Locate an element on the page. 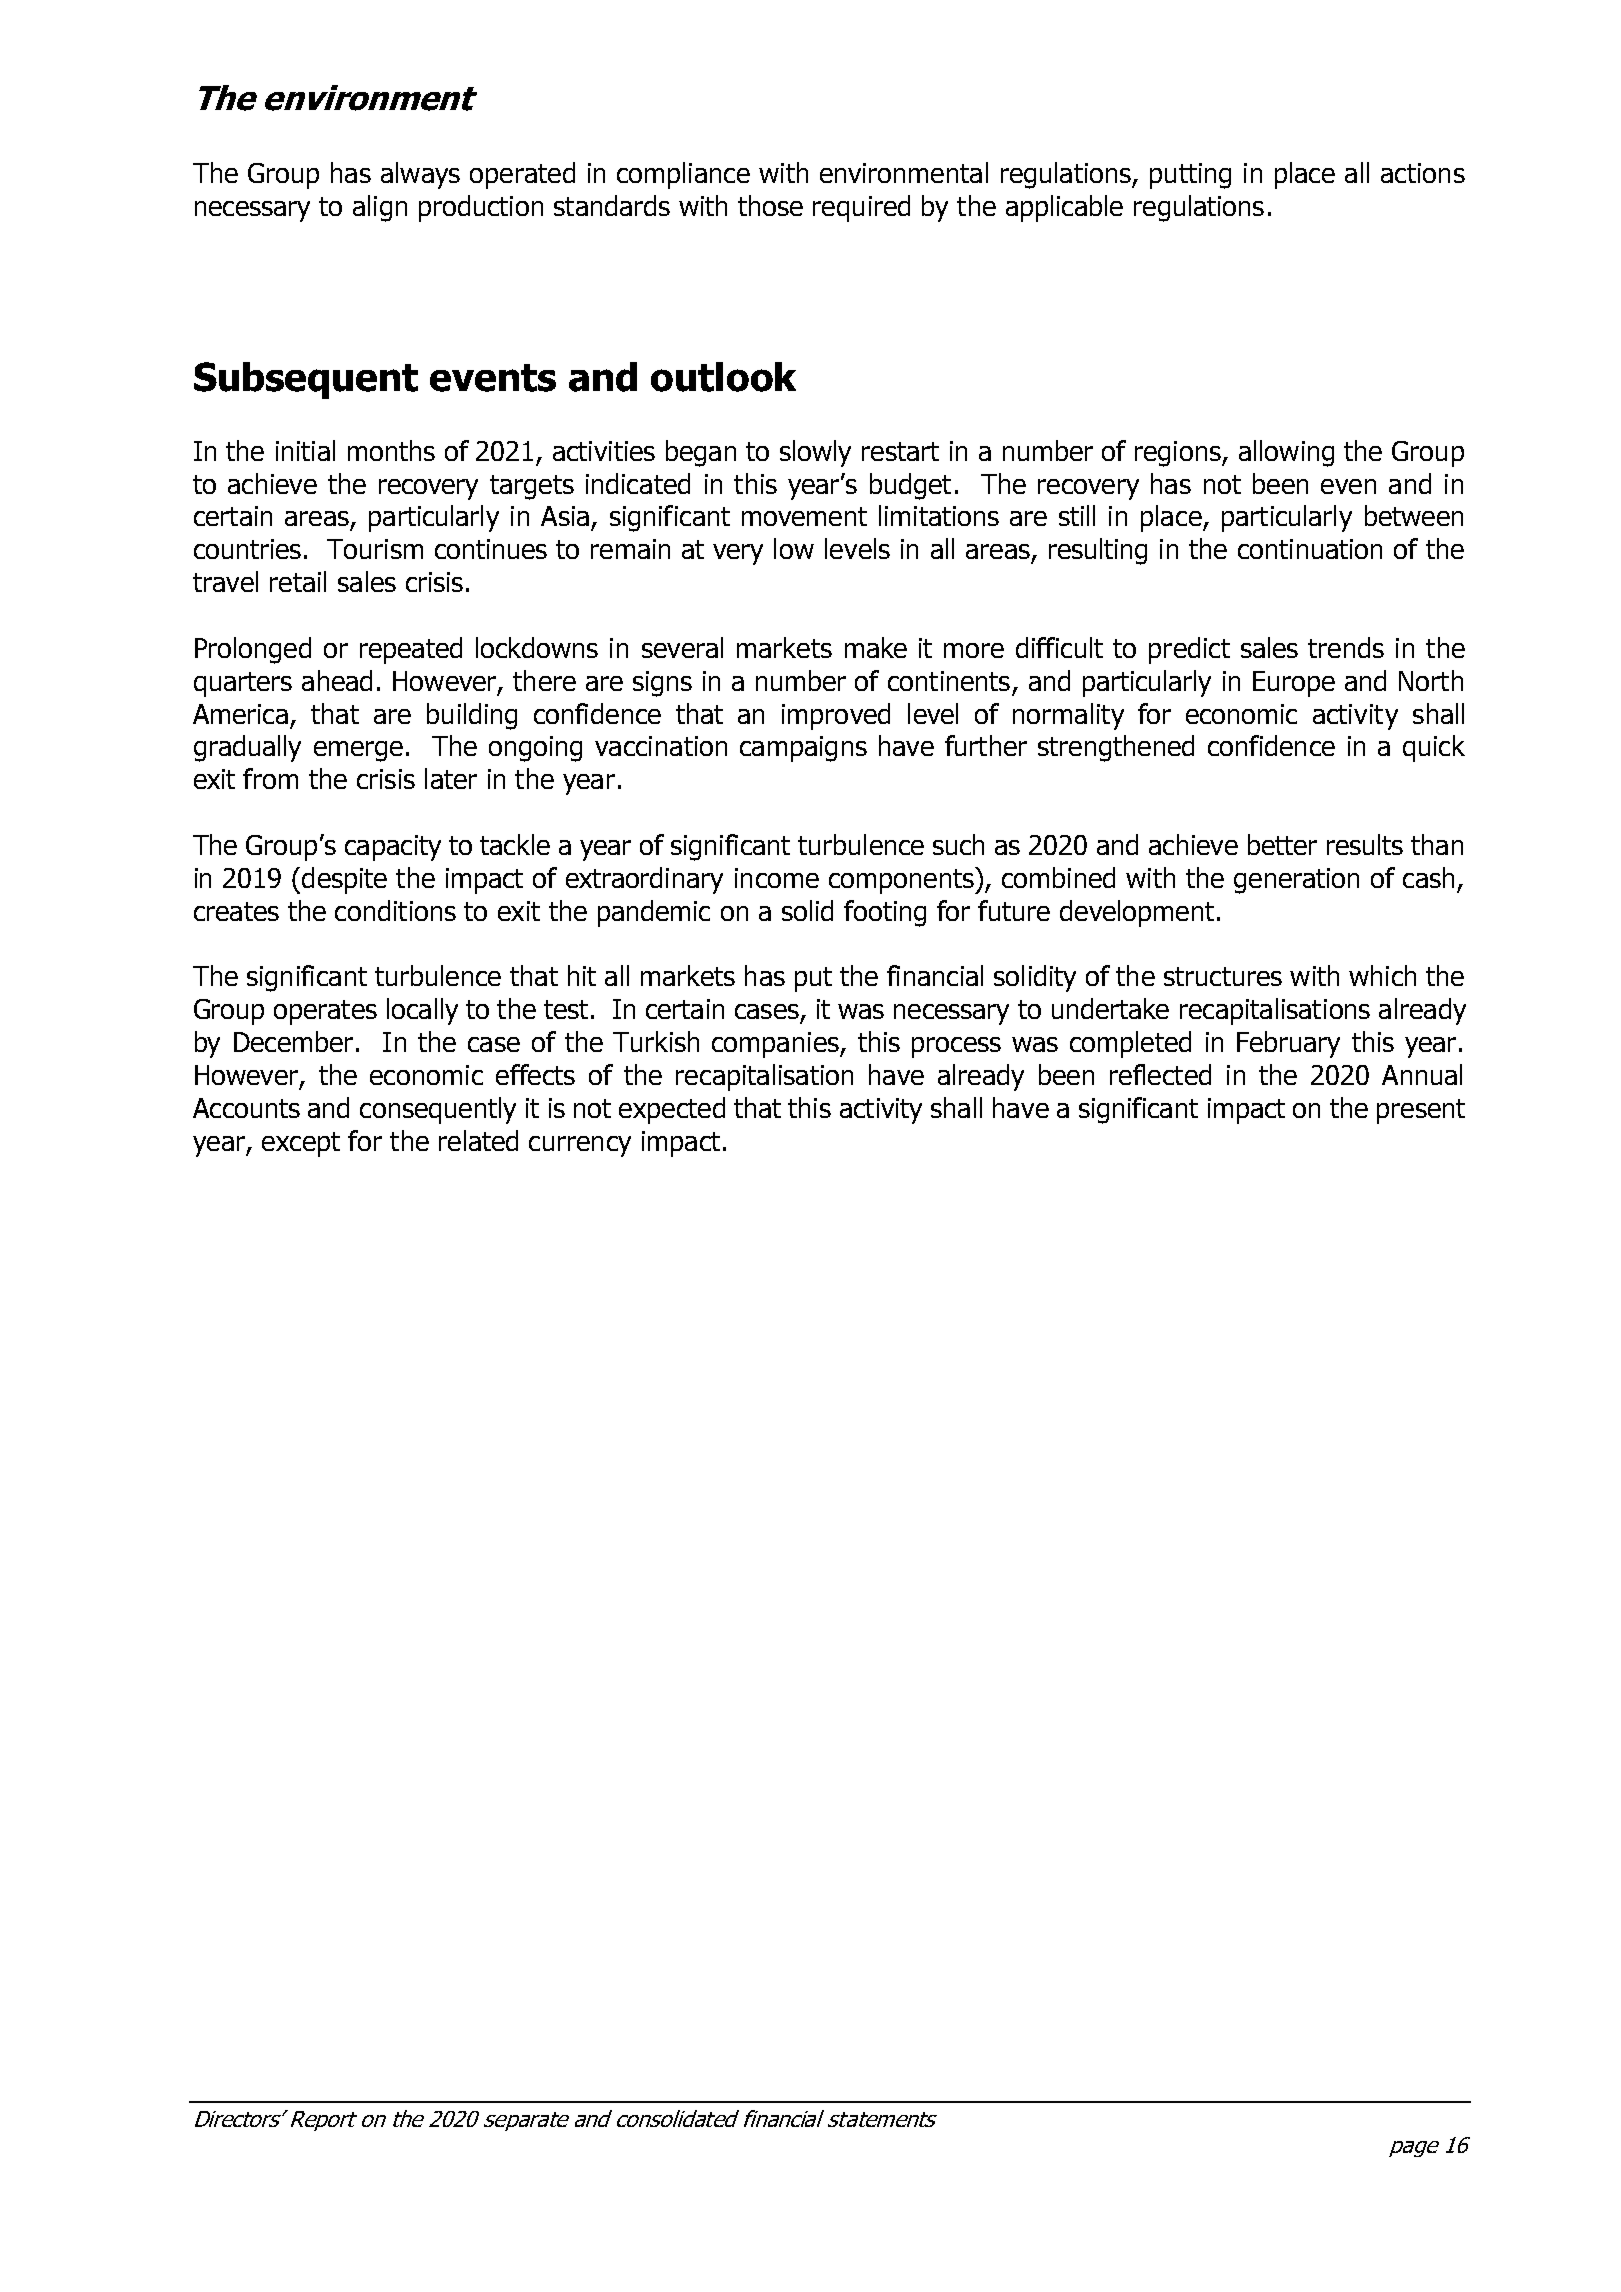 Image resolution: width=1621 pixels, height=2292 pixels. emerge is located at coordinates (358, 751).
